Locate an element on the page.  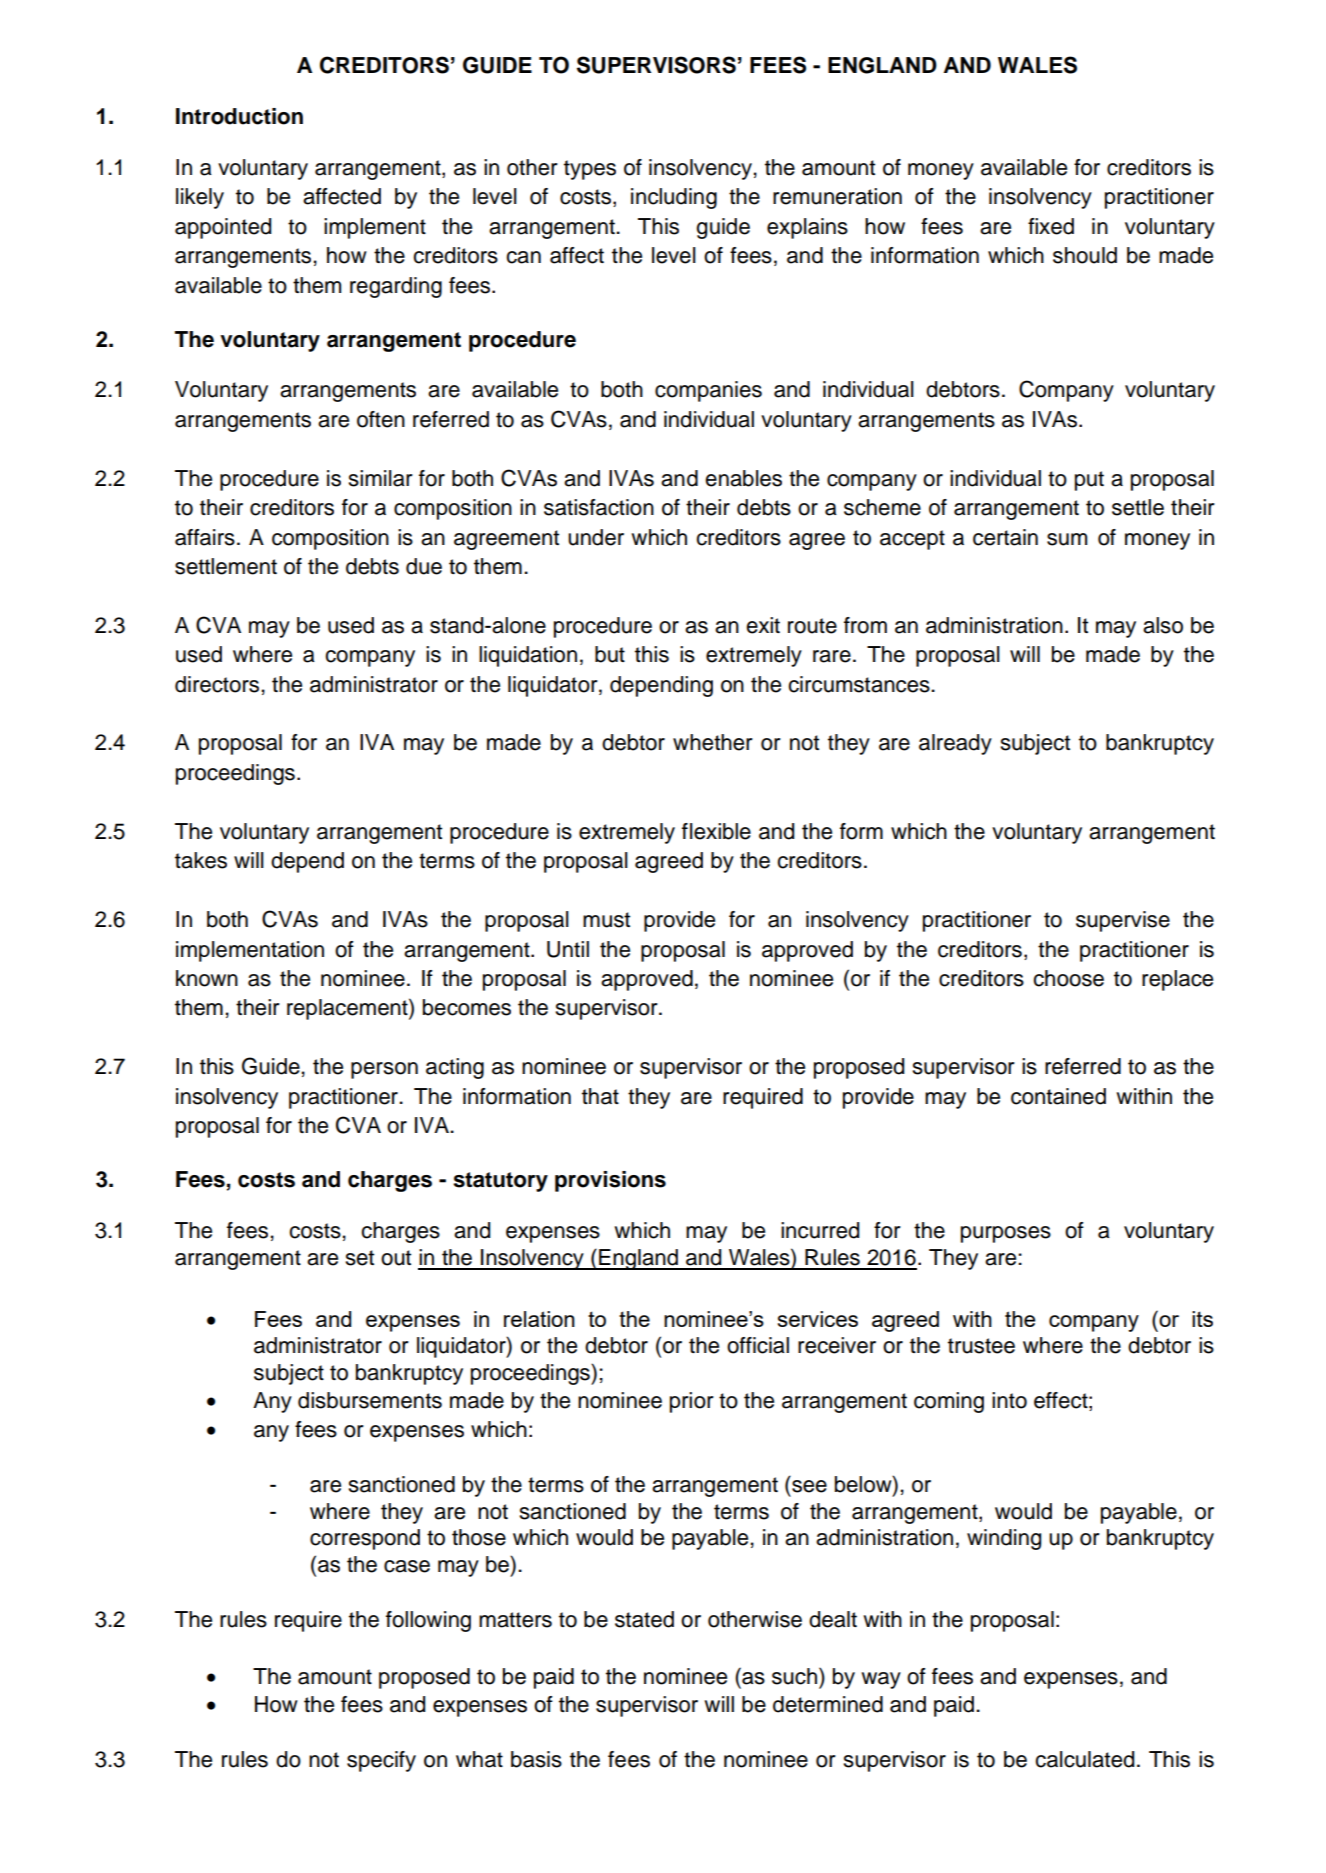
Introduction is located at coordinates (239, 116).
